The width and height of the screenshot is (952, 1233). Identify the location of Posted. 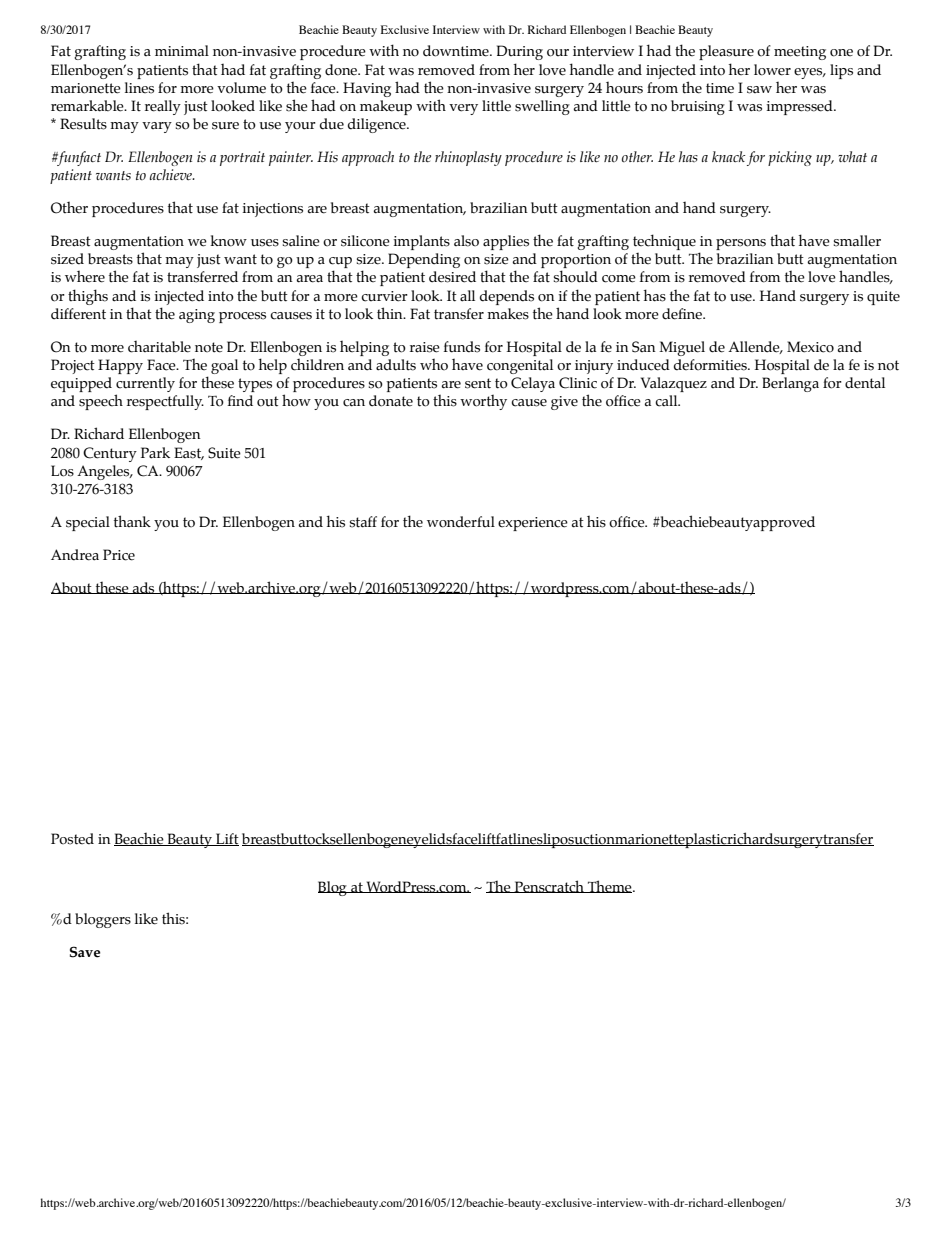
(72, 839).
